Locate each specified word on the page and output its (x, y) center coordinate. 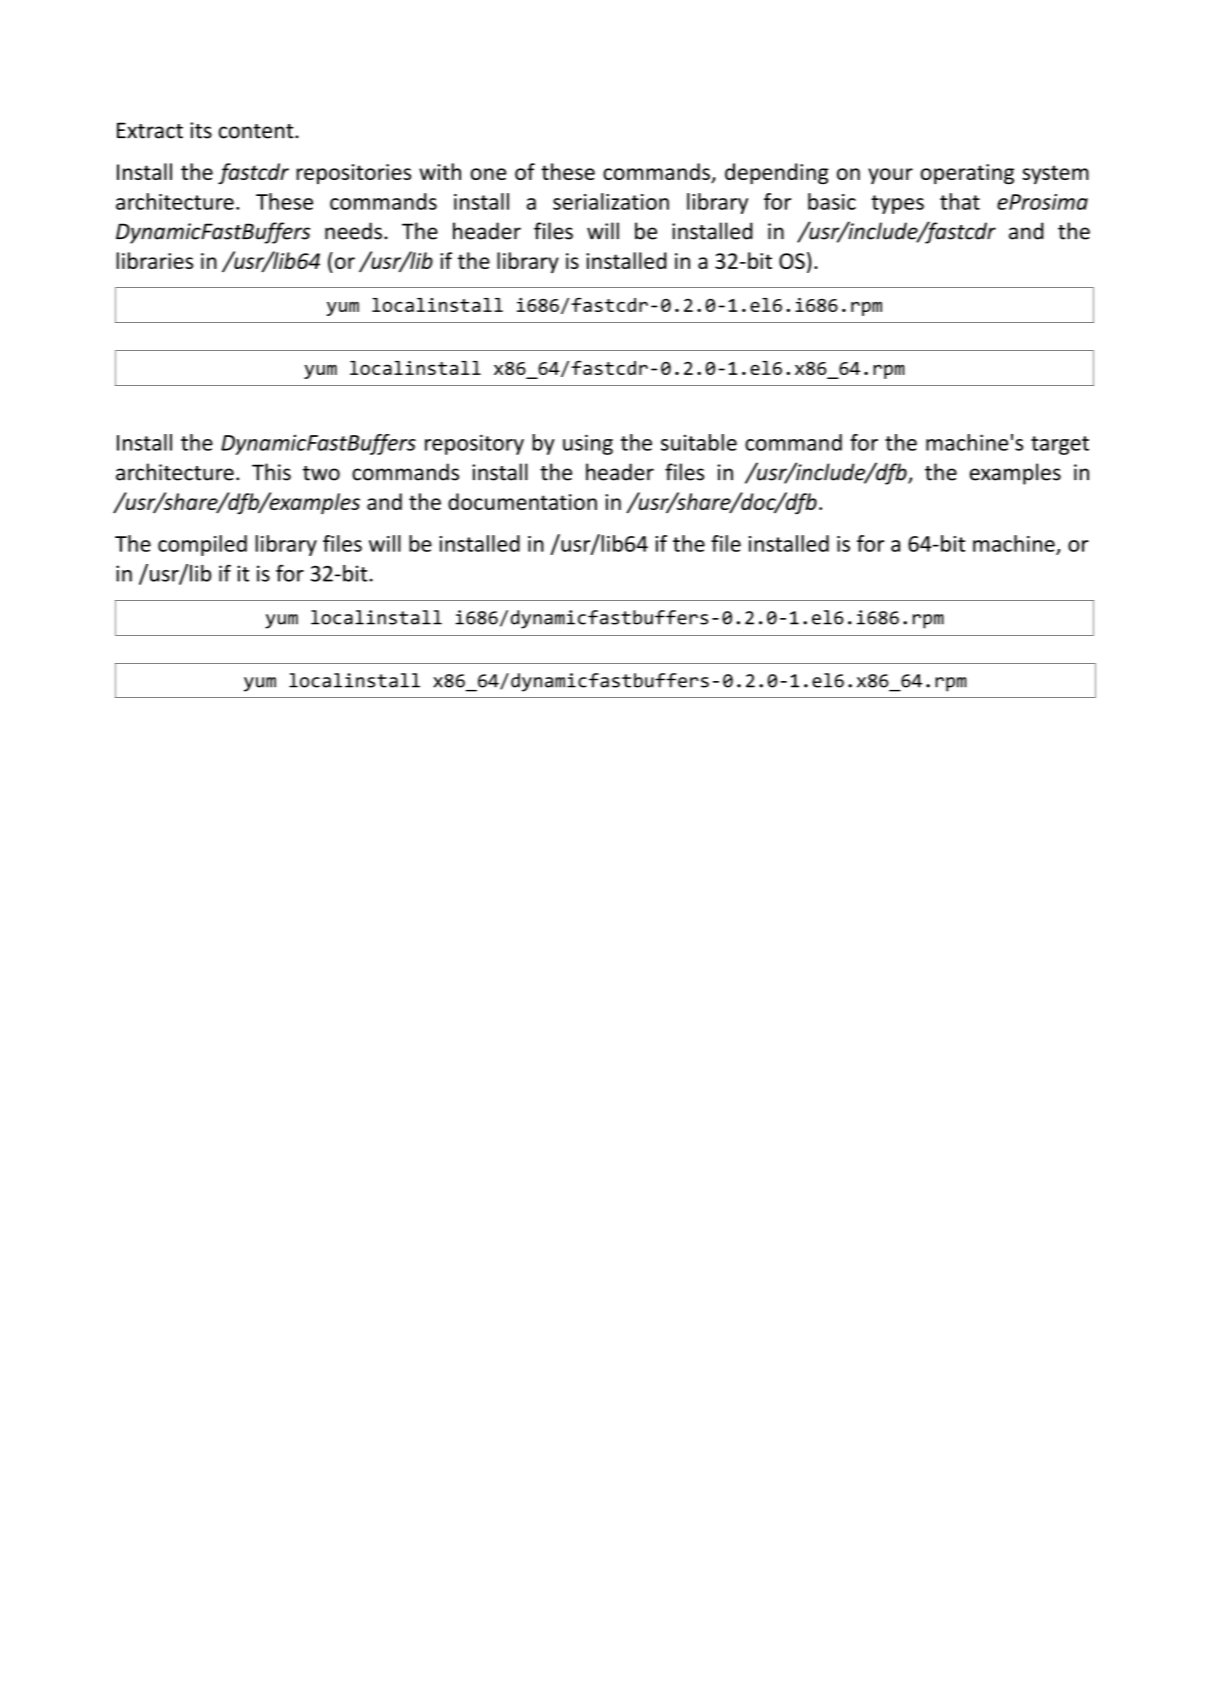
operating (967, 174)
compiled (202, 545)
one (488, 174)
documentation (522, 501)
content (257, 131)
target (1060, 445)
